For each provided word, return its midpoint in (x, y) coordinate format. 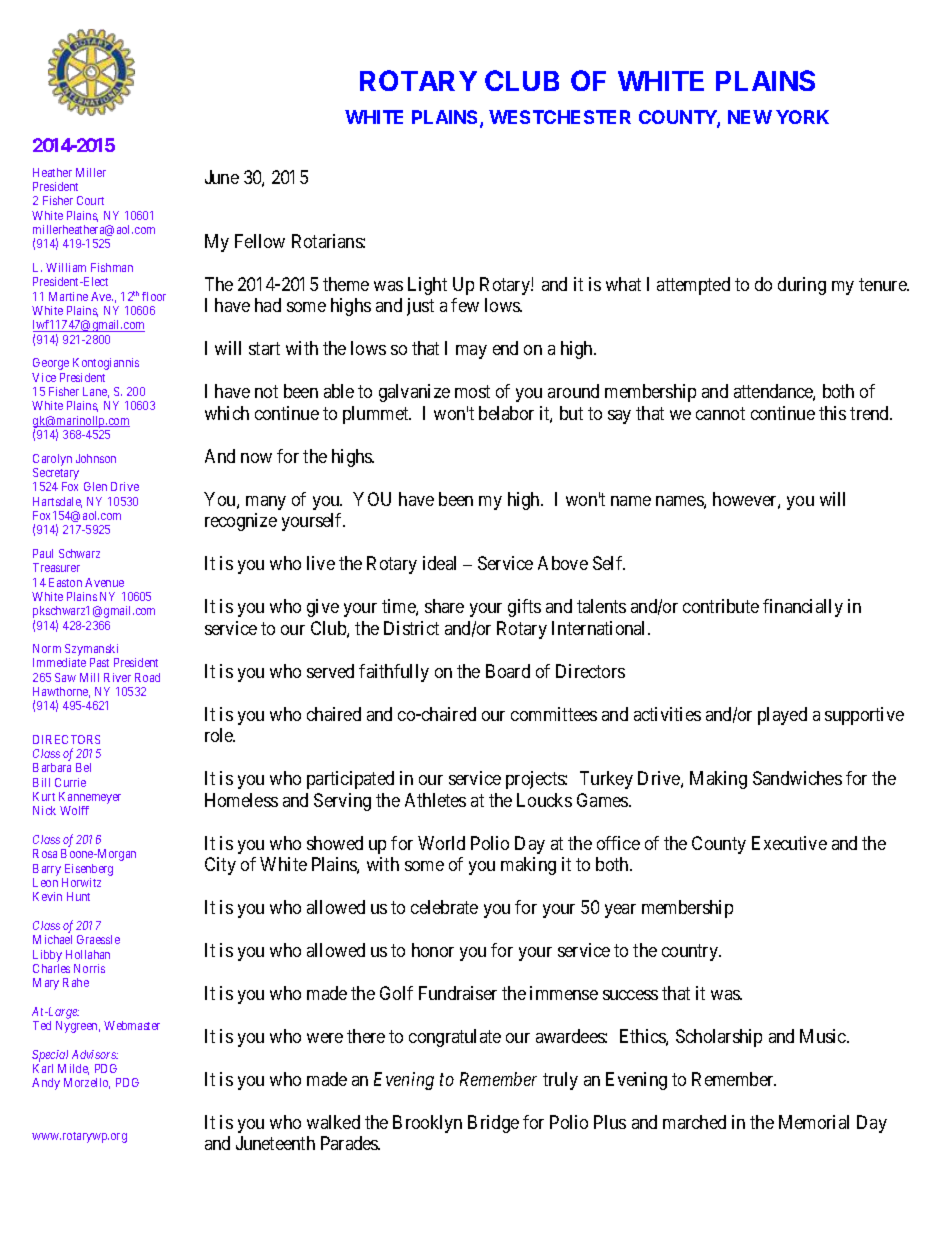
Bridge (493, 1124)
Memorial (814, 1122)
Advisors (95, 1054)
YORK (802, 117)
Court (90, 200)
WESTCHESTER (560, 117)
